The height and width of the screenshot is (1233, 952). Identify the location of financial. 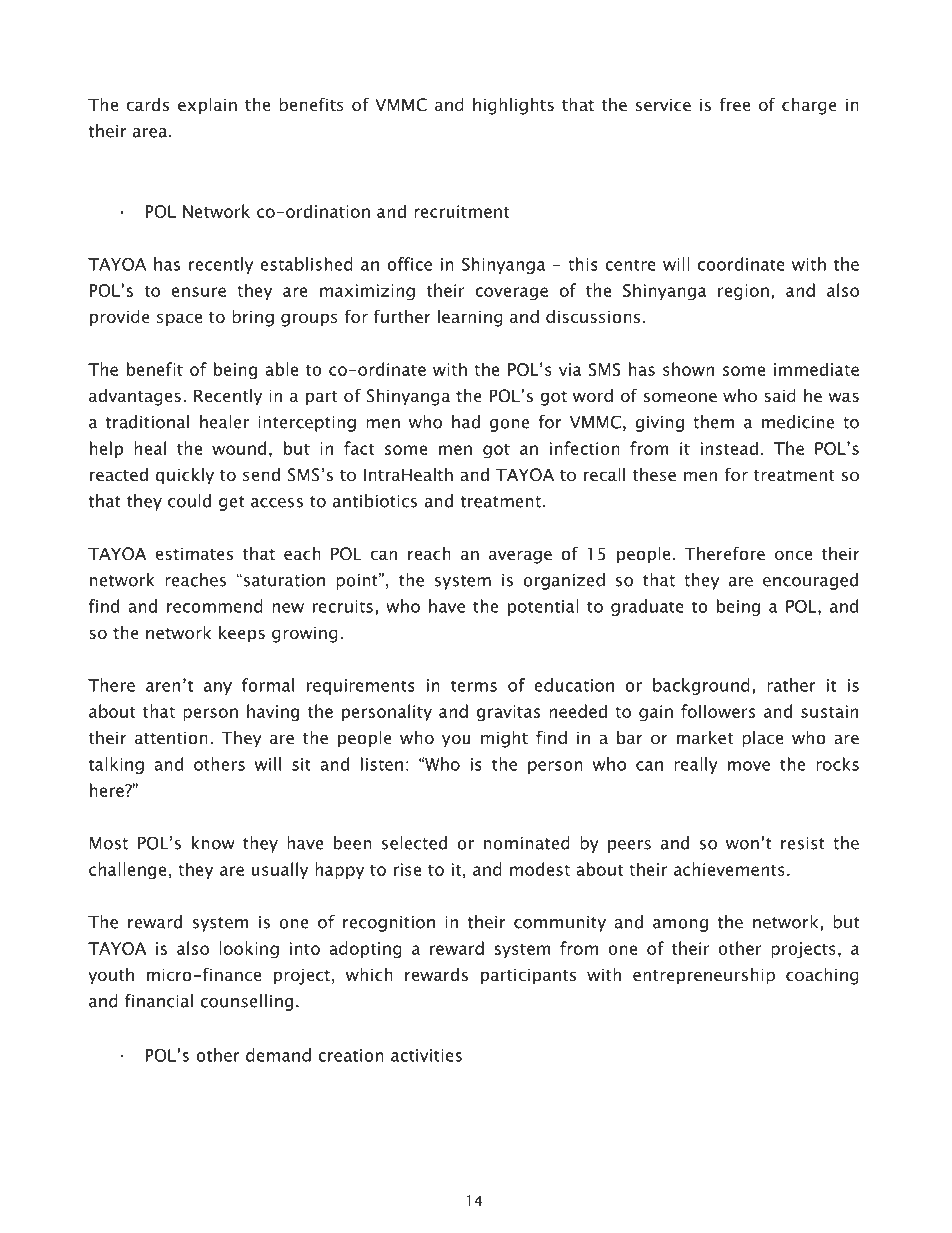
(159, 1001).
